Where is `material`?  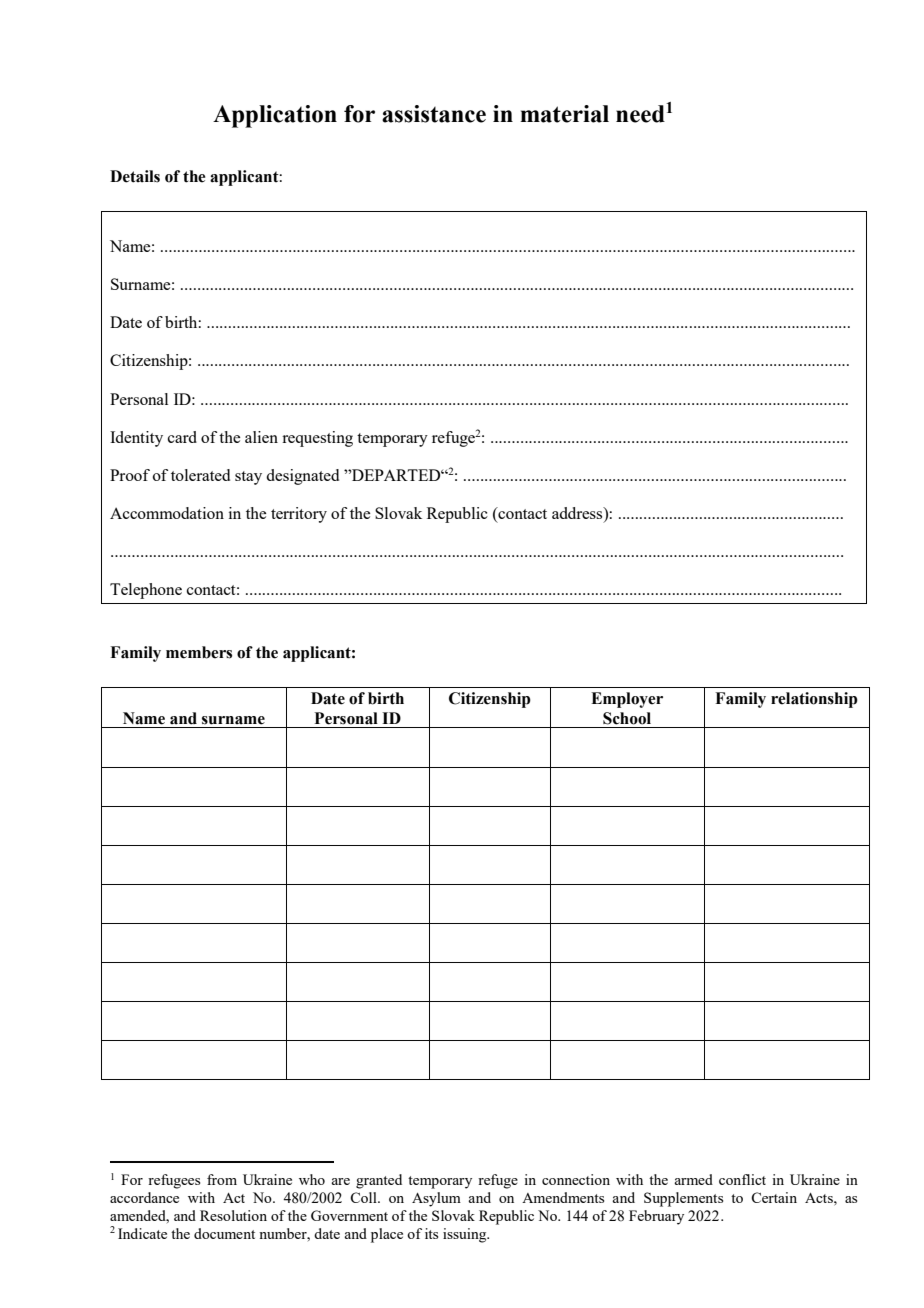
material is located at coordinates (564, 114).
